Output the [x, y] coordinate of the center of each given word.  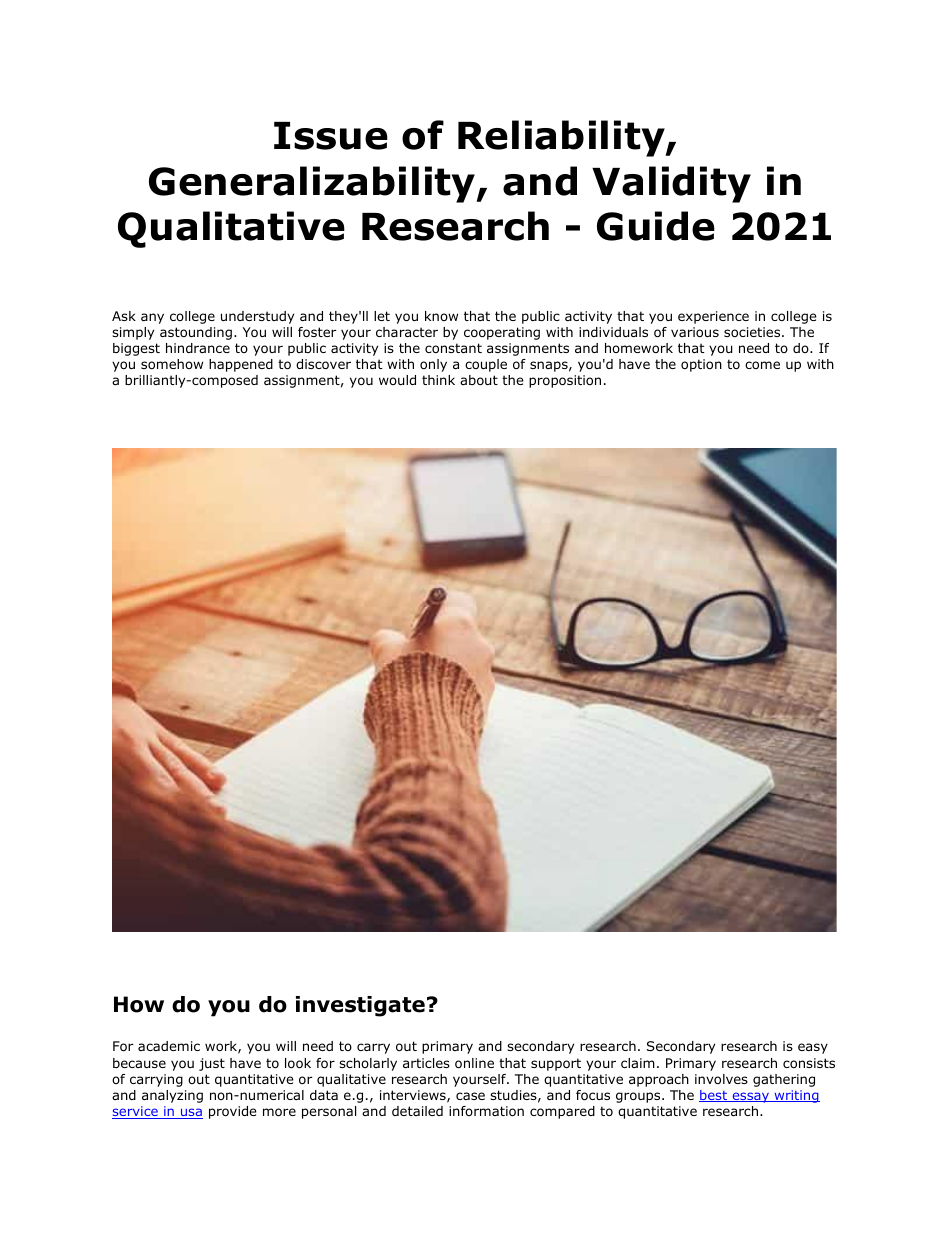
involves [721, 1079]
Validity [671, 184]
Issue [331, 136]
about [479, 380]
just [212, 1064]
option [701, 365]
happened [241, 365]
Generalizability [313, 184]
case [470, 1096]
